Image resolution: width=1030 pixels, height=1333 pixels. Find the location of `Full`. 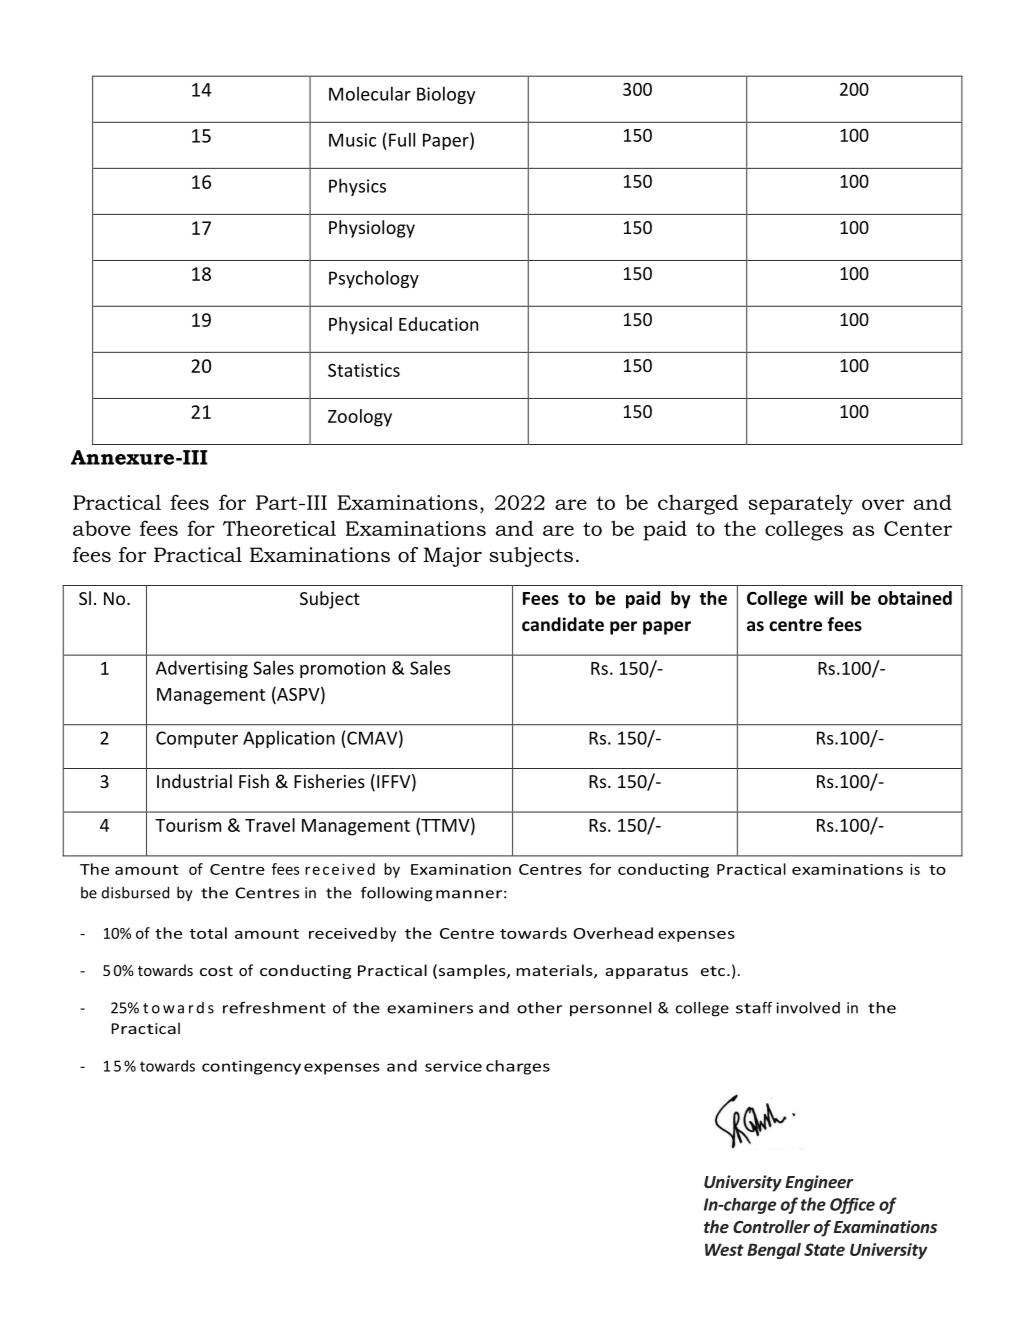

Full is located at coordinates (402, 139).
